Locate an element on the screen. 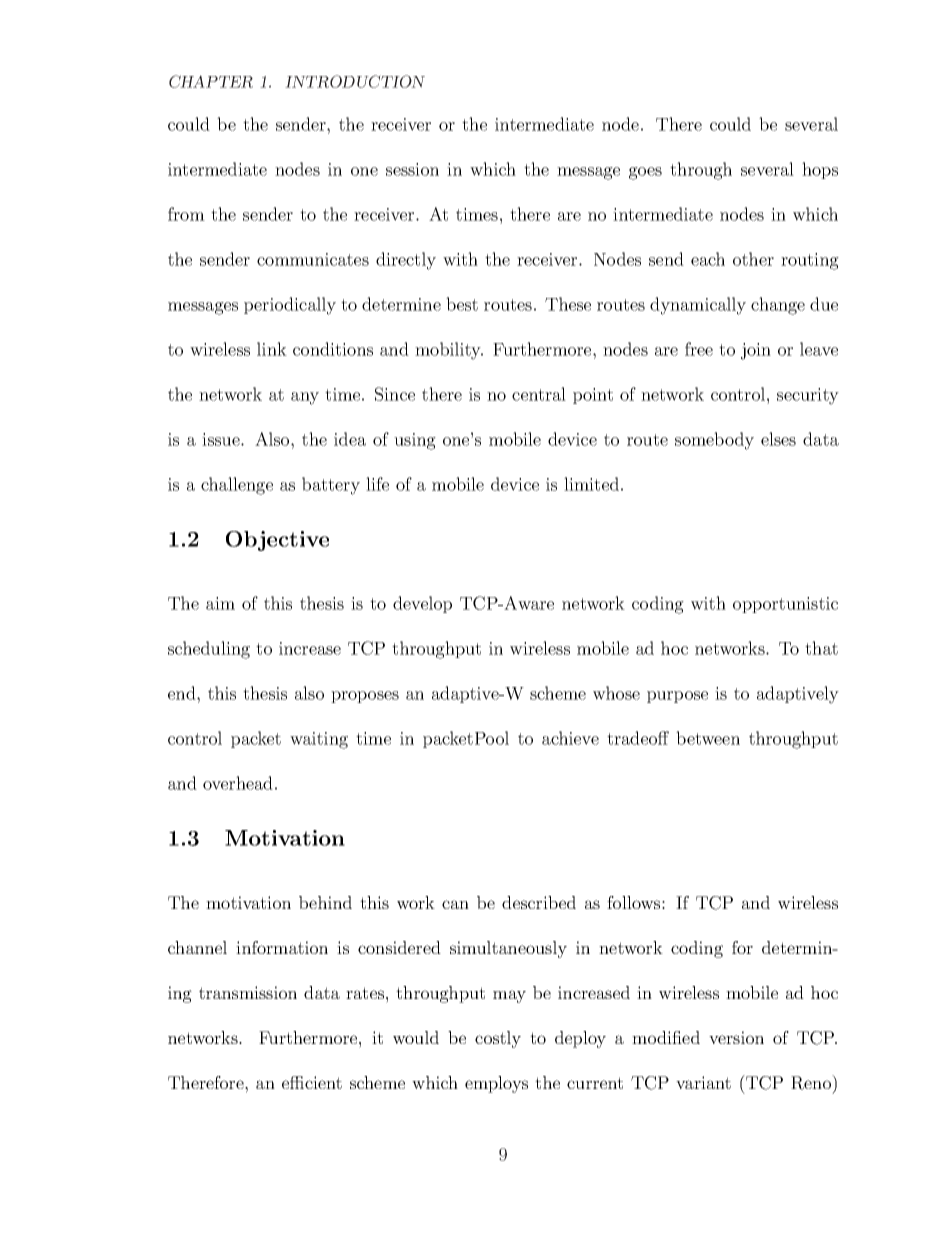 This screenshot has width=952, height=1233. develop is located at coordinates (422, 604).
